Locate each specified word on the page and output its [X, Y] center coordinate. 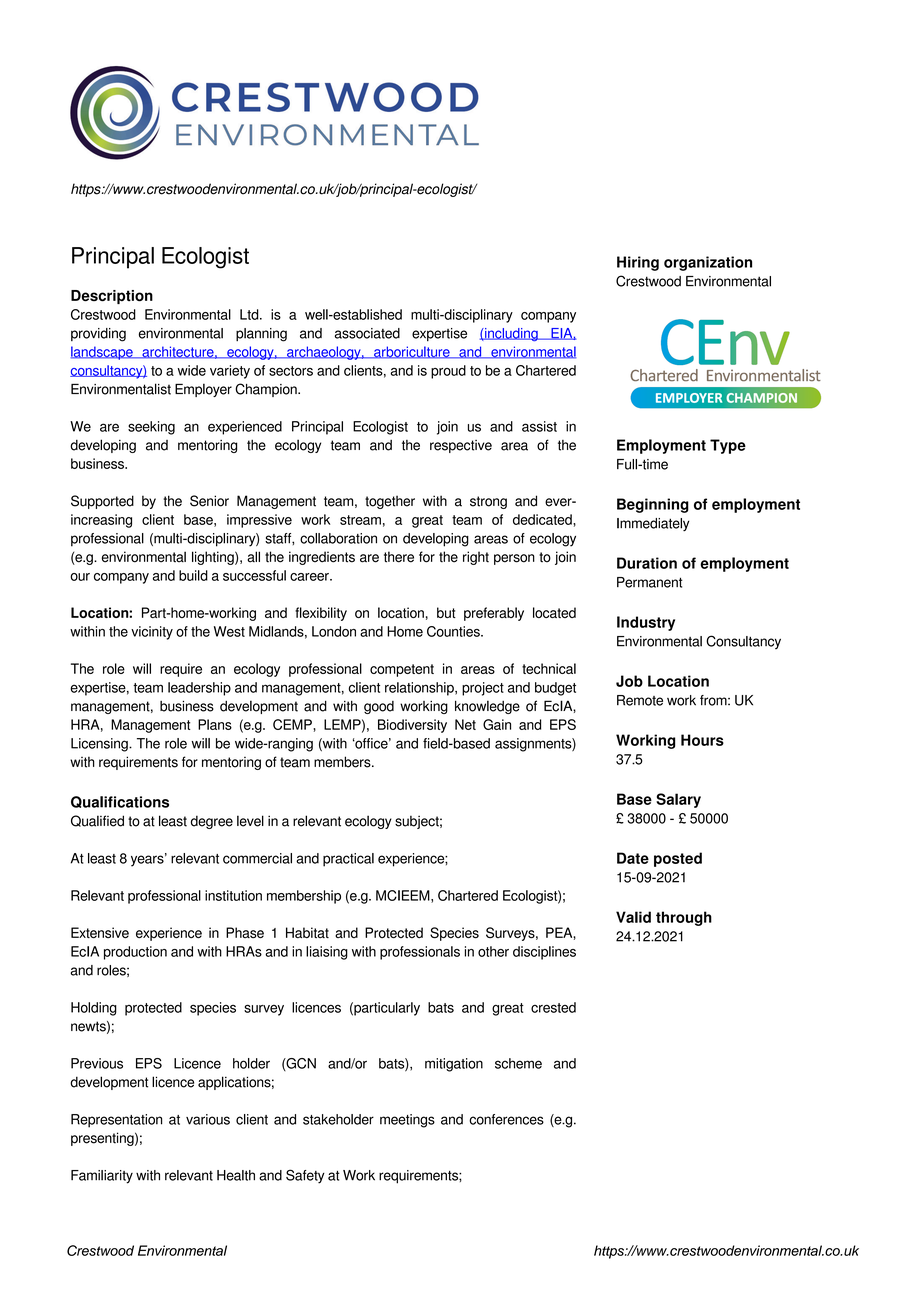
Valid [633, 917]
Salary [678, 800]
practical [348, 860]
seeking [151, 428]
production [135, 953]
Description [112, 297]
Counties [454, 631]
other [493, 951]
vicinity [152, 633]
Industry [646, 623]
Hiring [638, 263]
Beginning [653, 505]
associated [367, 333]
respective [461, 446]
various [208, 1119]
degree [212, 822]
